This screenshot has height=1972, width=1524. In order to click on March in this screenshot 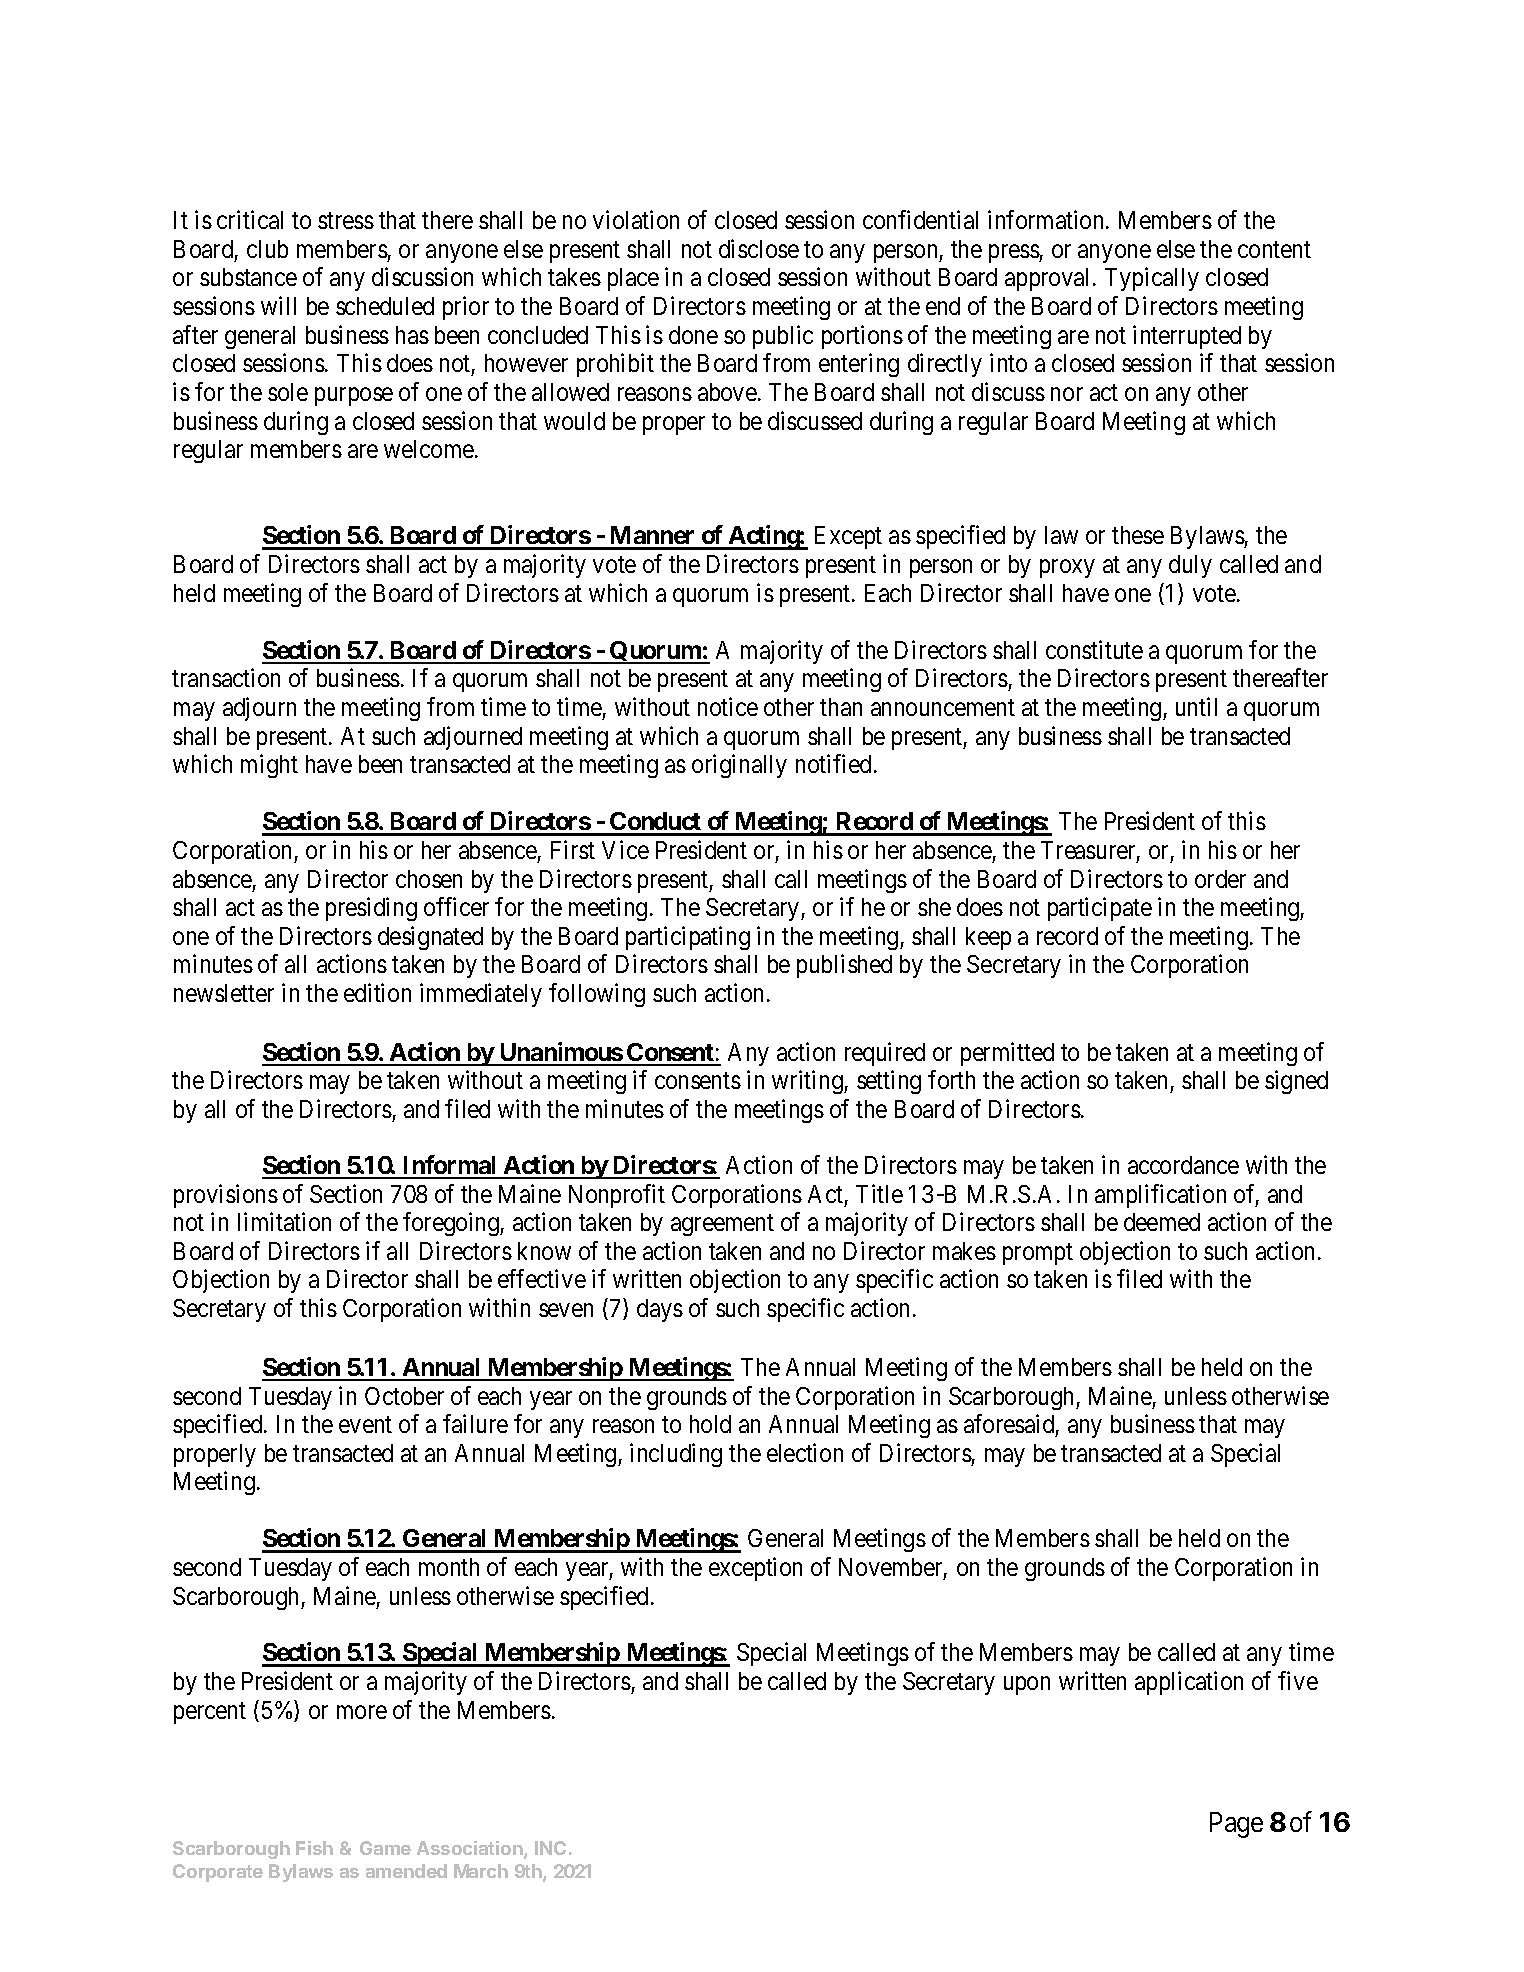, I will do `click(481, 1871)`.
